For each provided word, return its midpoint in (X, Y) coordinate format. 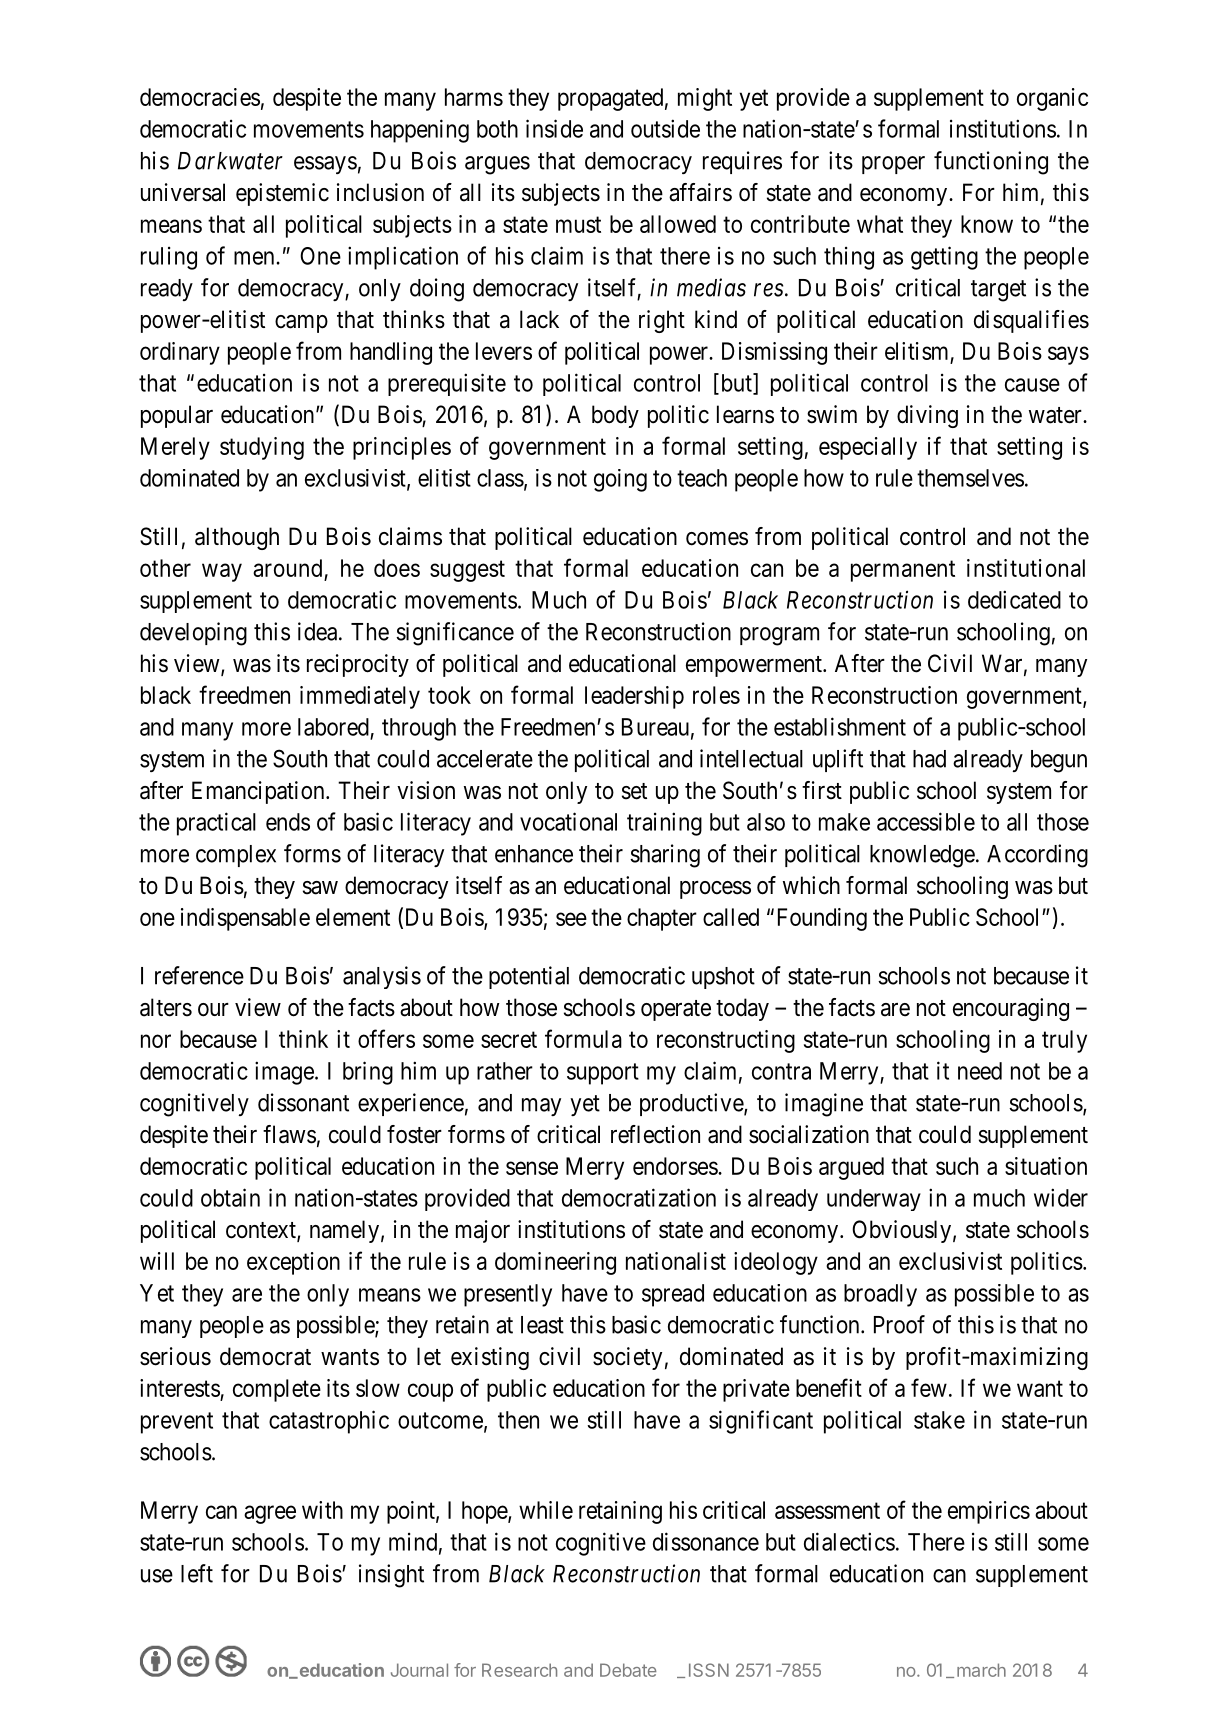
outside (665, 128)
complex (236, 856)
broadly (880, 1295)
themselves (970, 478)
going (620, 480)
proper (893, 165)
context (262, 1231)
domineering (555, 1263)
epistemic (282, 194)
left (197, 1573)
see (571, 919)
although (237, 538)
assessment (827, 1510)
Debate (628, 1670)
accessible (926, 821)
